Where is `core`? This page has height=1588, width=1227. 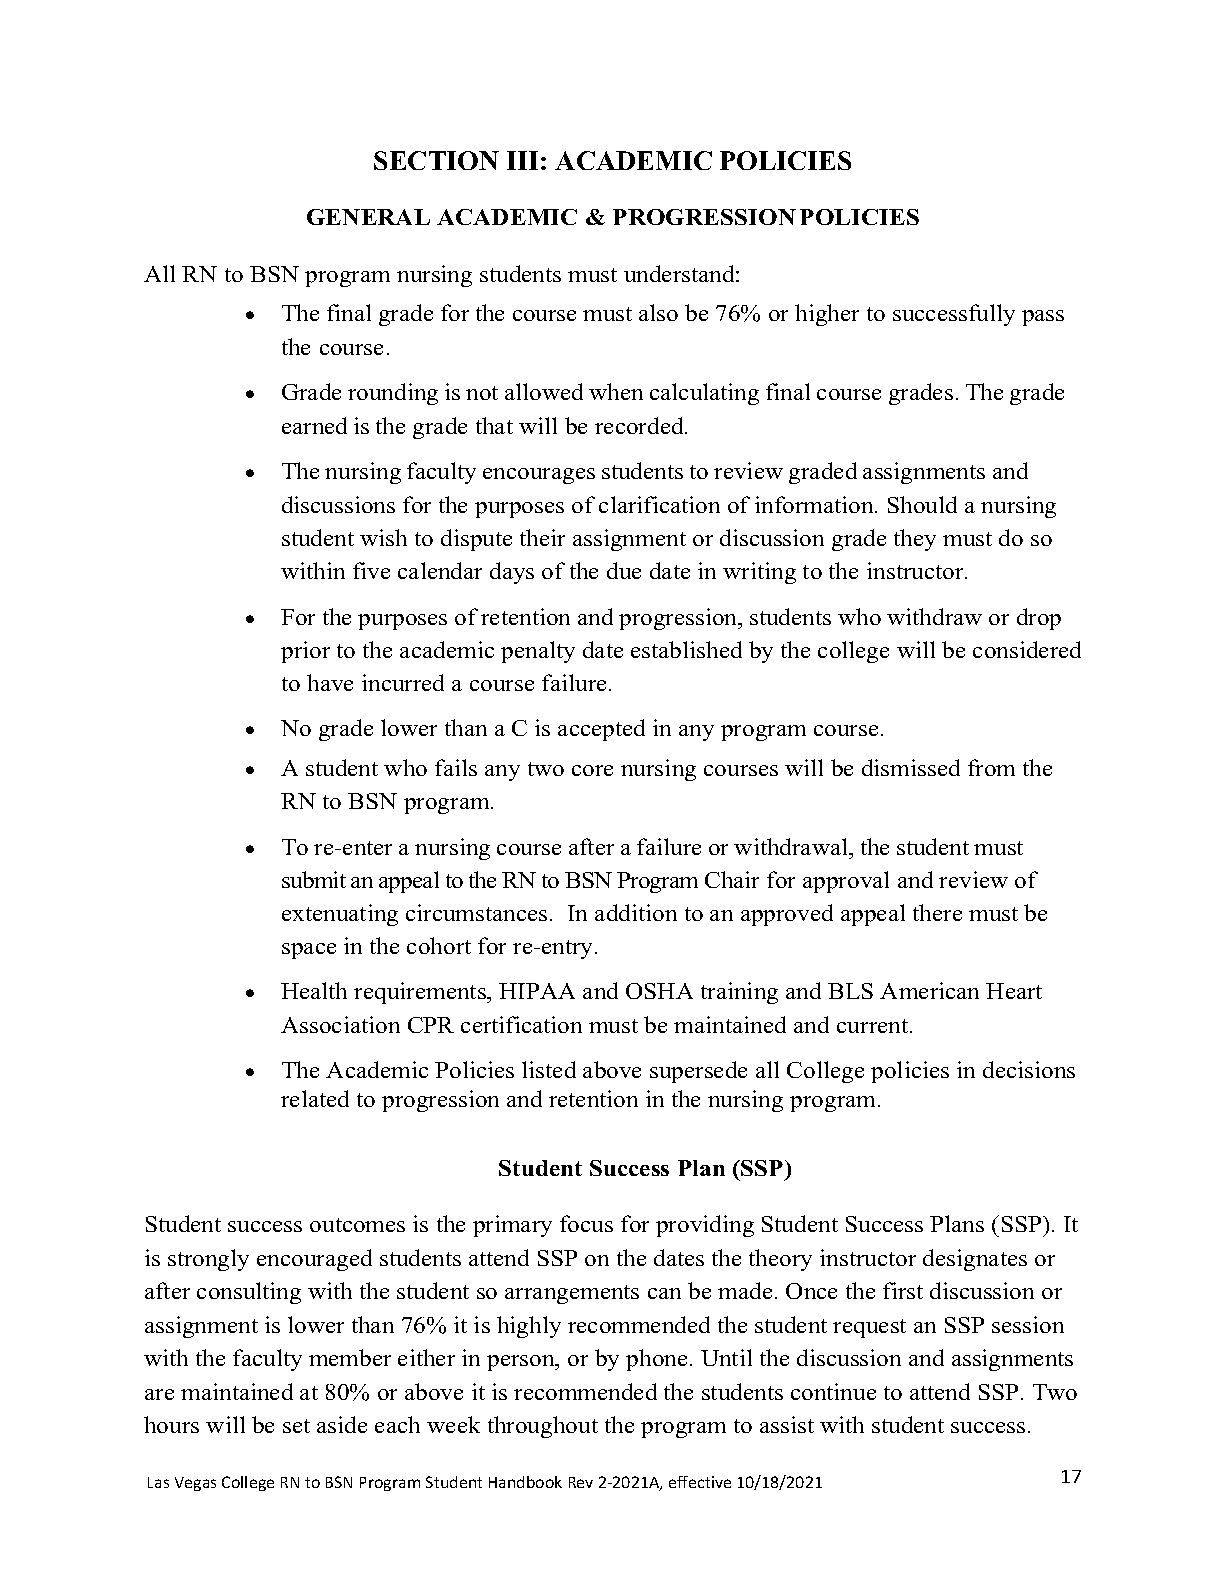 core is located at coordinates (592, 770).
